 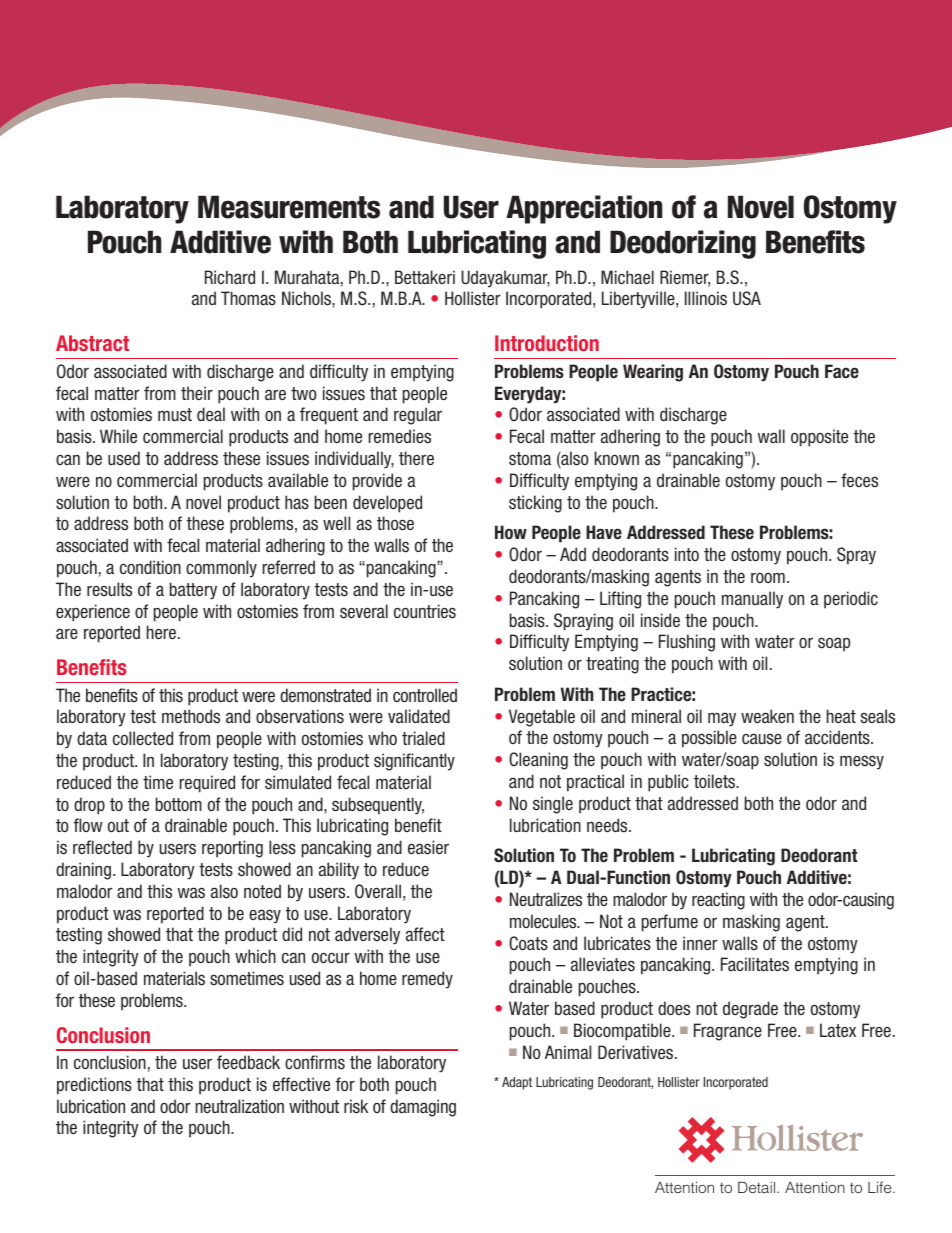 I want to click on Richard, so click(x=230, y=277).
